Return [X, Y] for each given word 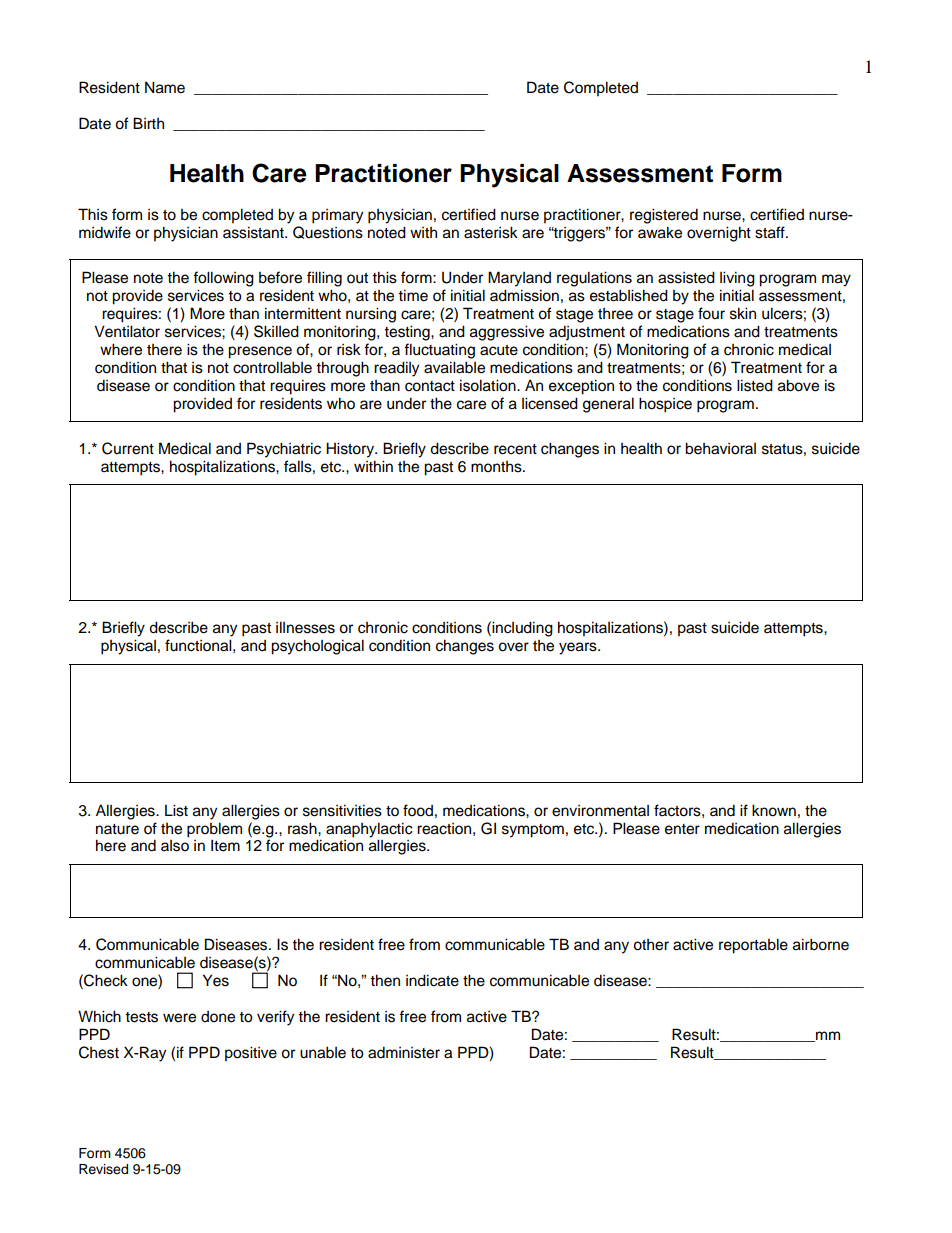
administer [404, 1052]
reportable [753, 946]
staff [771, 232]
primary [337, 216]
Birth [148, 123]
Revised [103, 1169]
